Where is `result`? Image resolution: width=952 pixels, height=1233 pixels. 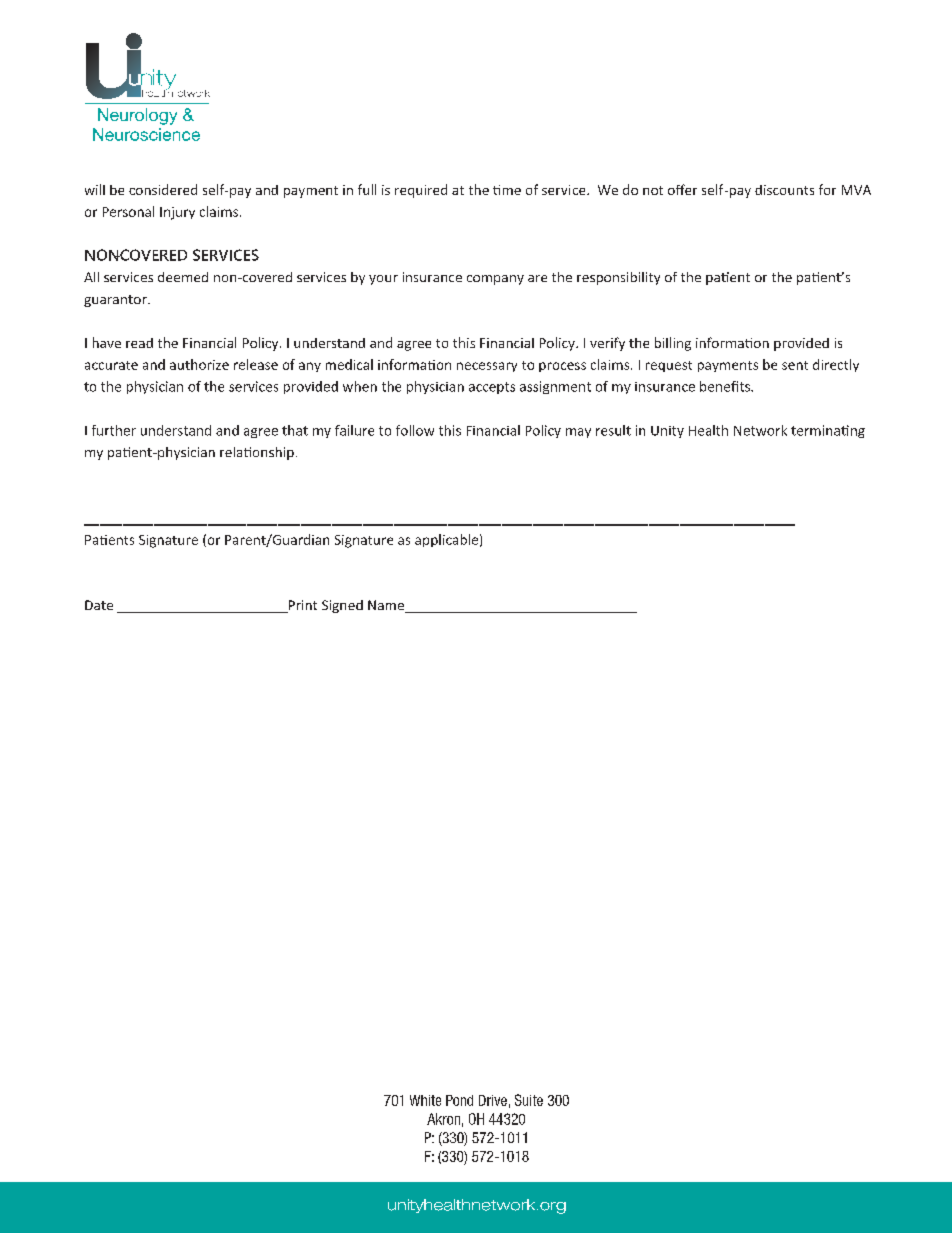
result is located at coordinates (613, 430).
